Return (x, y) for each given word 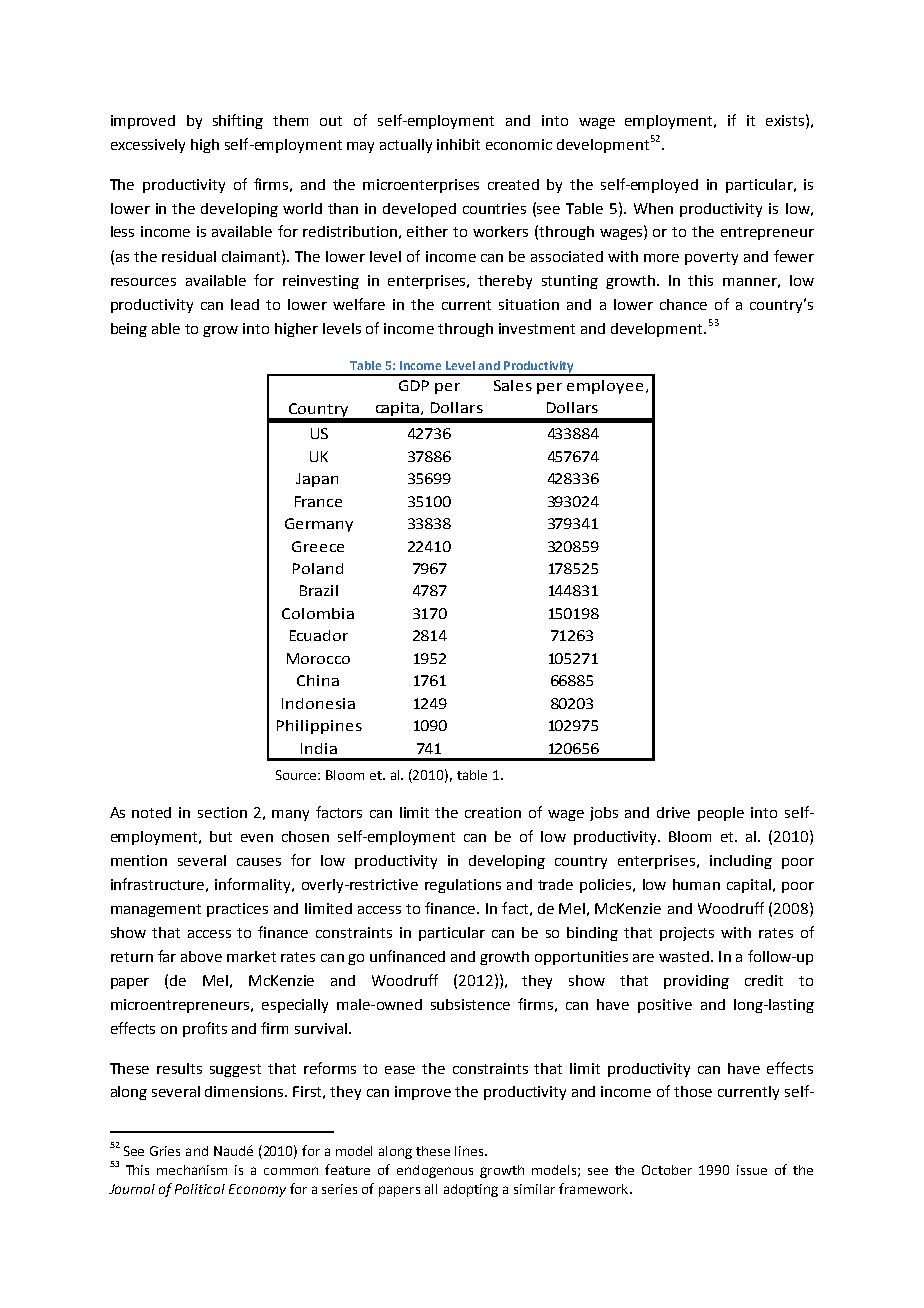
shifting (238, 121)
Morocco (318, 658)
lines (470, 1151)
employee (605, 387)
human (696, 884)
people (721, 814)
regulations (463, 886)
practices (237, 910)
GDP (414, 385)
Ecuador (319, 635)
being (129, 330)
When (653, 208)
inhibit (458, 144)
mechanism (192, 1170)
